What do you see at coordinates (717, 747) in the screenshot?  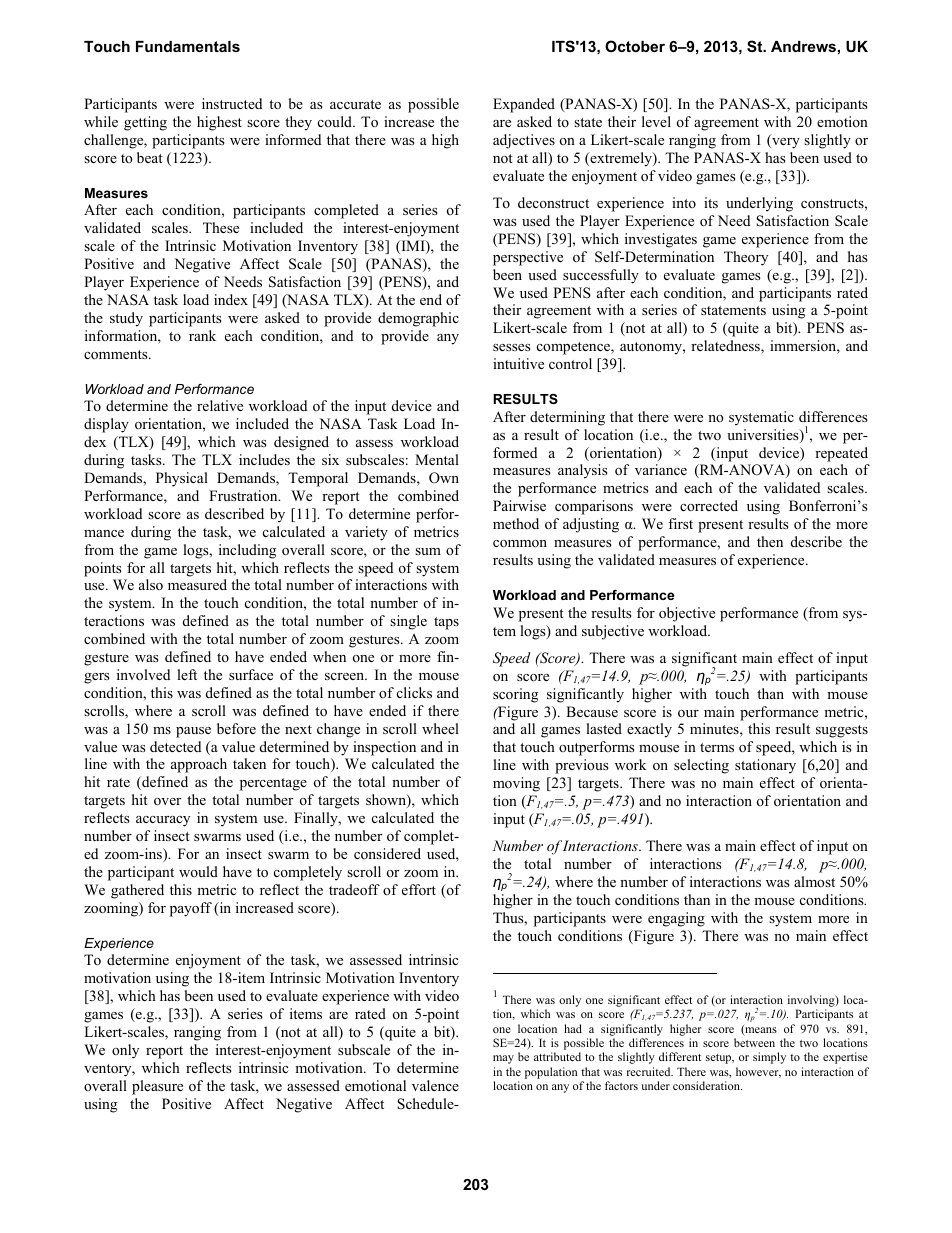 I see `terms` at bounding box center [717, 747].
